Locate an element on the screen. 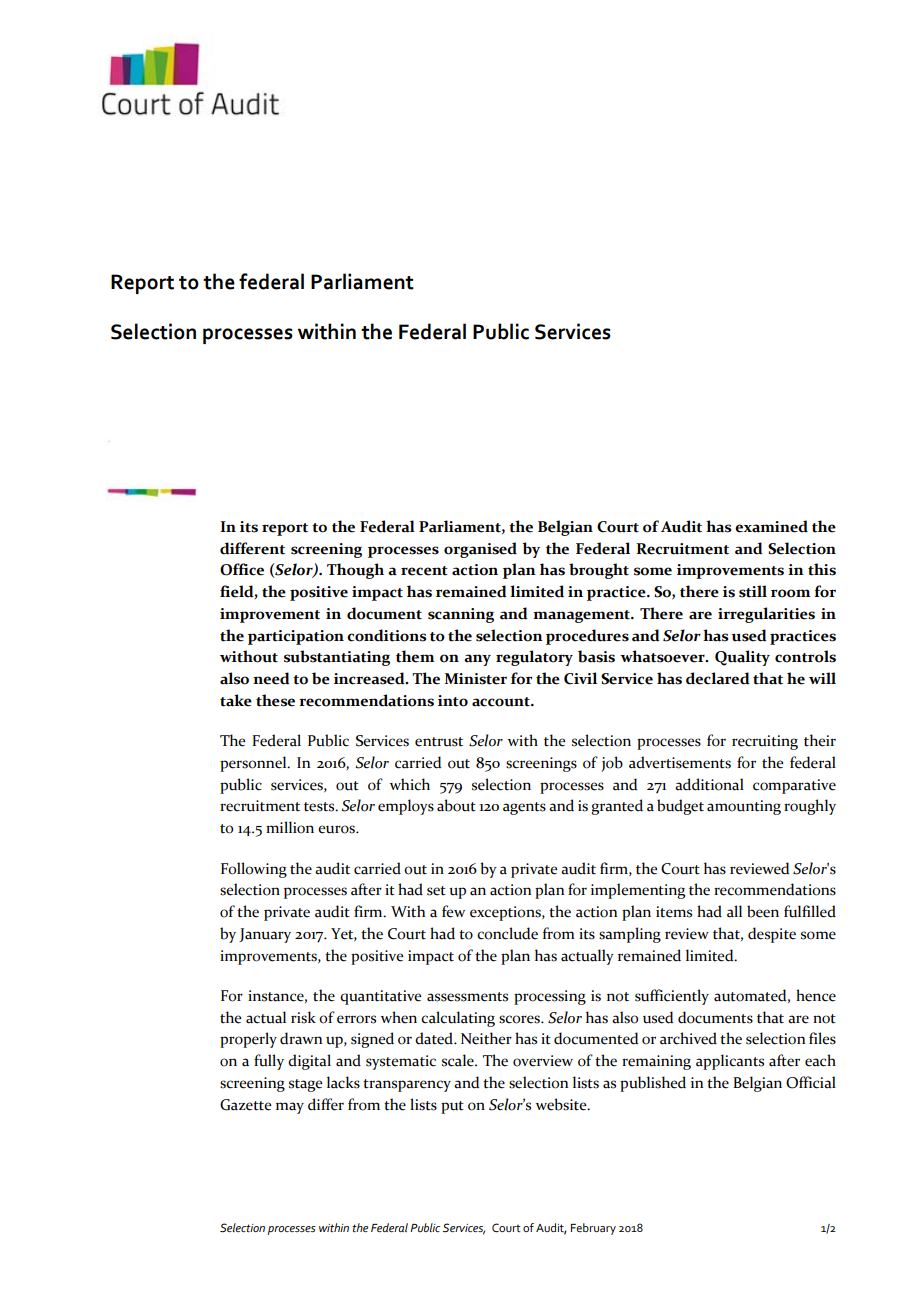  may is located at coordinates (290, 1108).
